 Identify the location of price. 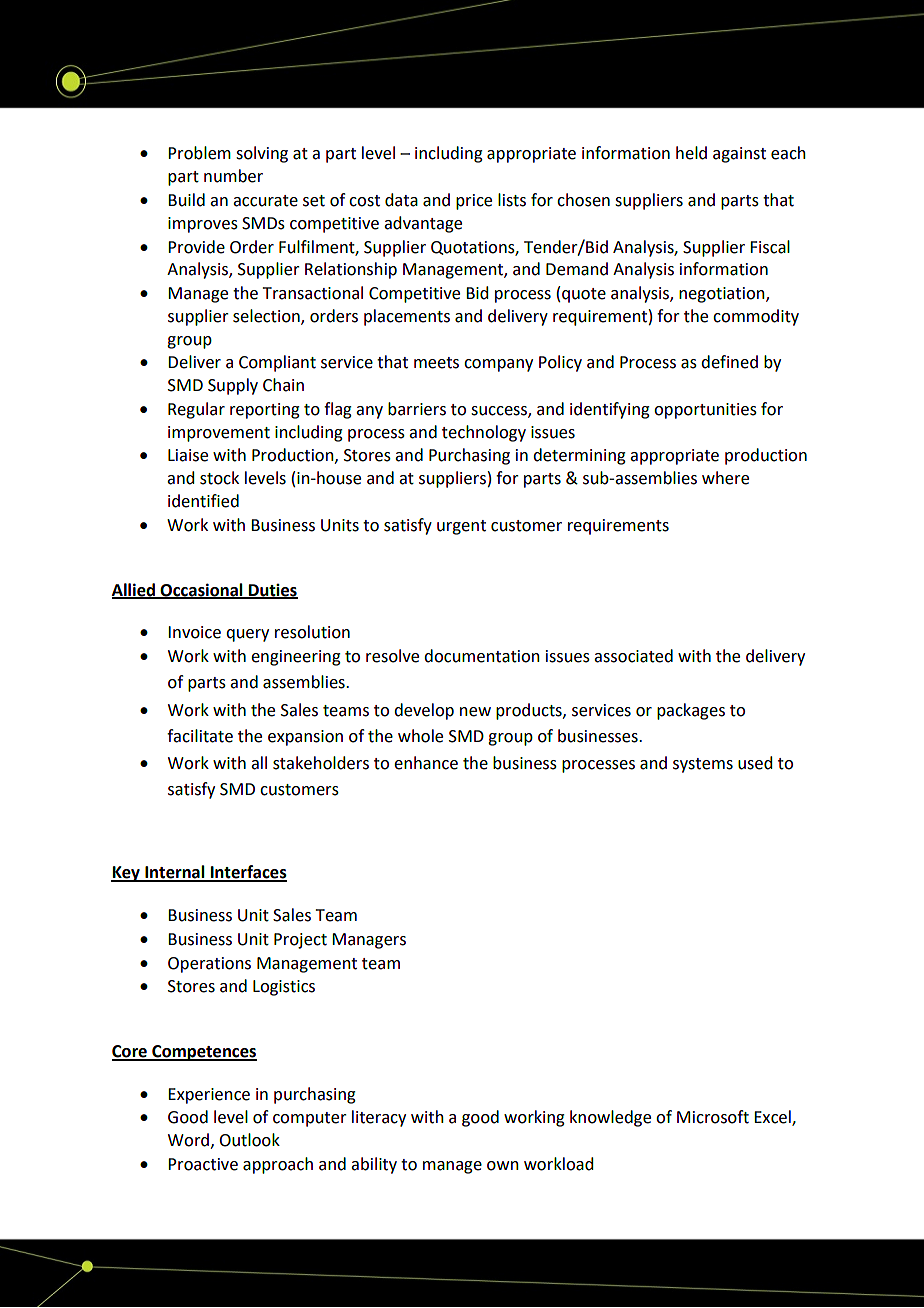
(474, 202).
